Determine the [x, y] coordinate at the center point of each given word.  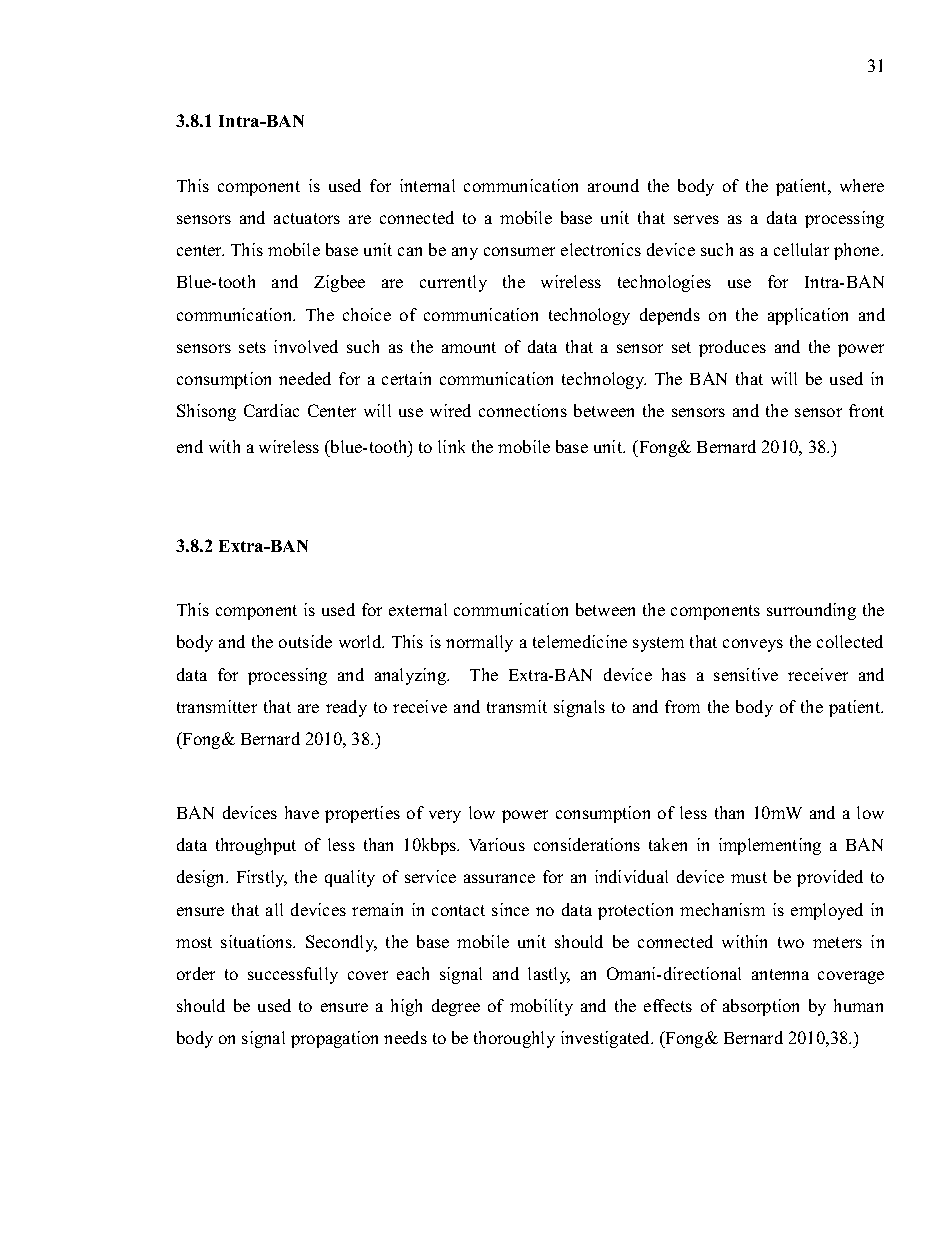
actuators [307, 218]
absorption [761, 1007]
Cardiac [271, 410]
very [445, 816]
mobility [541, 1007]
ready [346, 708]
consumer [519, 251]
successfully [293, 975]
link [451, 446]
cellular [801, 249]
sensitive [746, 674]
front [866, 410]
